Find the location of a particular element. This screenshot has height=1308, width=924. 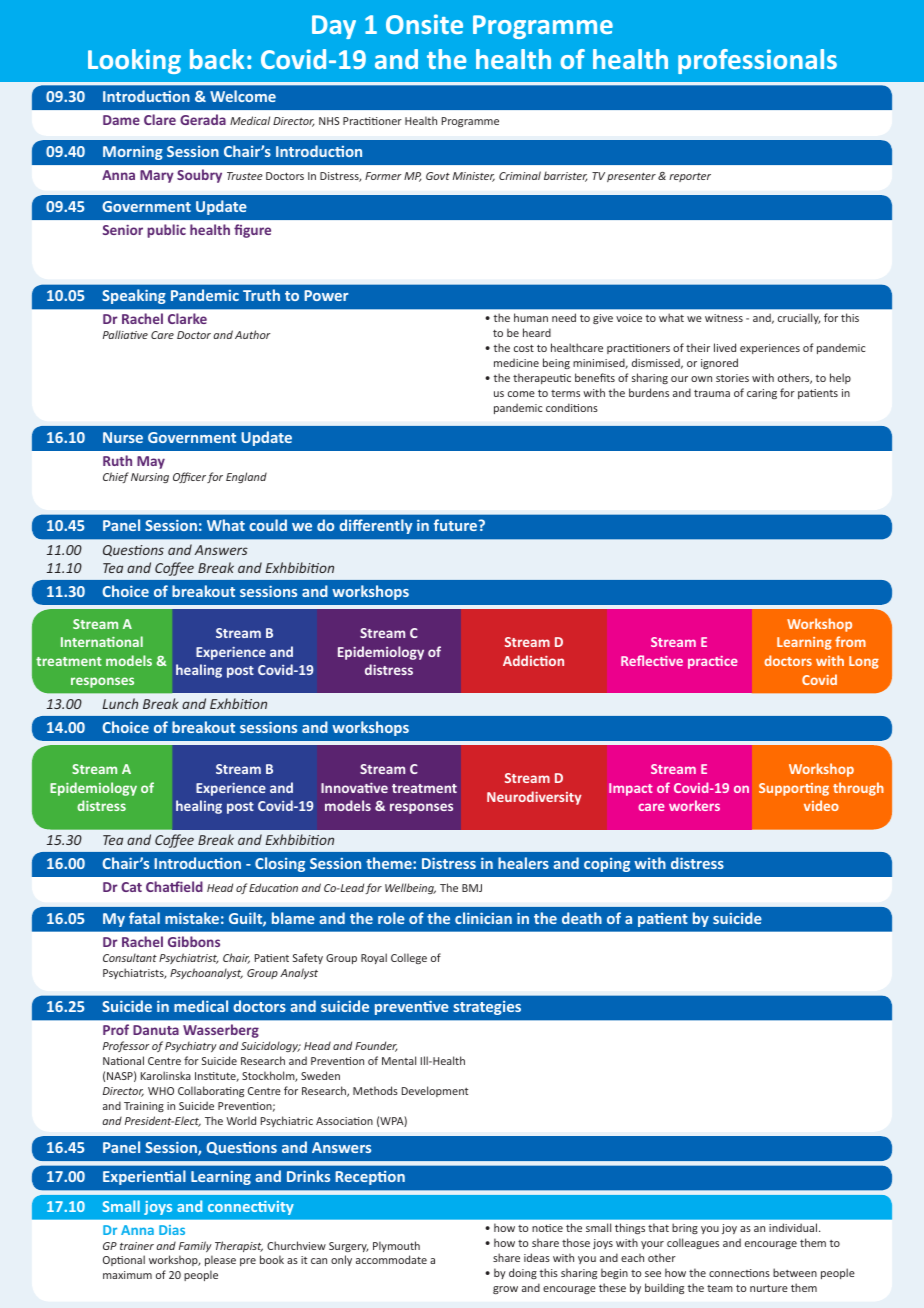

Officer is located at coordinates (189, 477).
